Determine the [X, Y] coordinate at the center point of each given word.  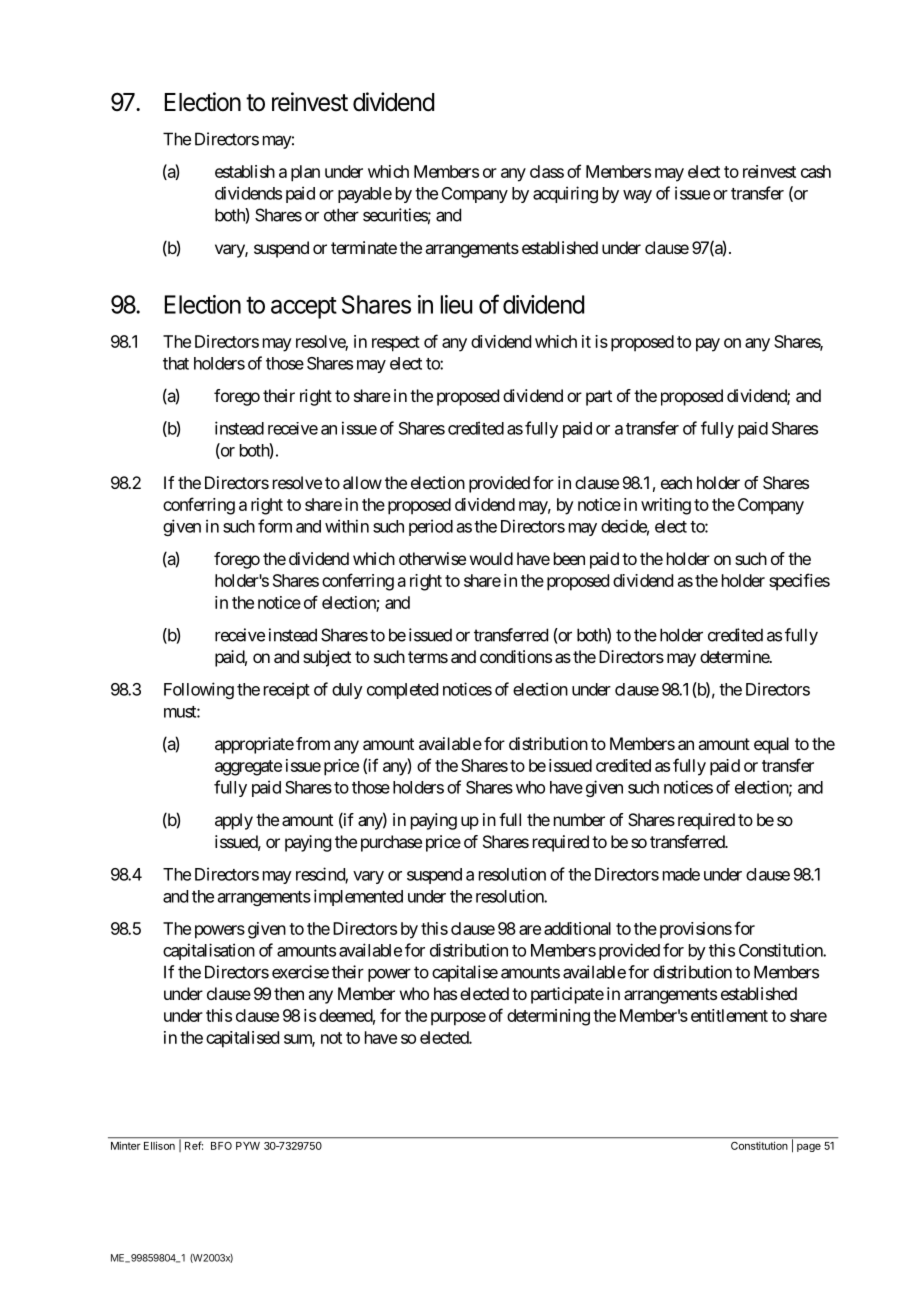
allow [362, 482]
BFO [221, 1146]
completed [402, 691]
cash [816, 171]
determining [548, 1017]
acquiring [565, 194]
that [176, 363]
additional [577, 928]
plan [305, 173]
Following [199, 690]
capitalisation [209, 951]
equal [771, 745]
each [676, 482]
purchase [391, 843]
